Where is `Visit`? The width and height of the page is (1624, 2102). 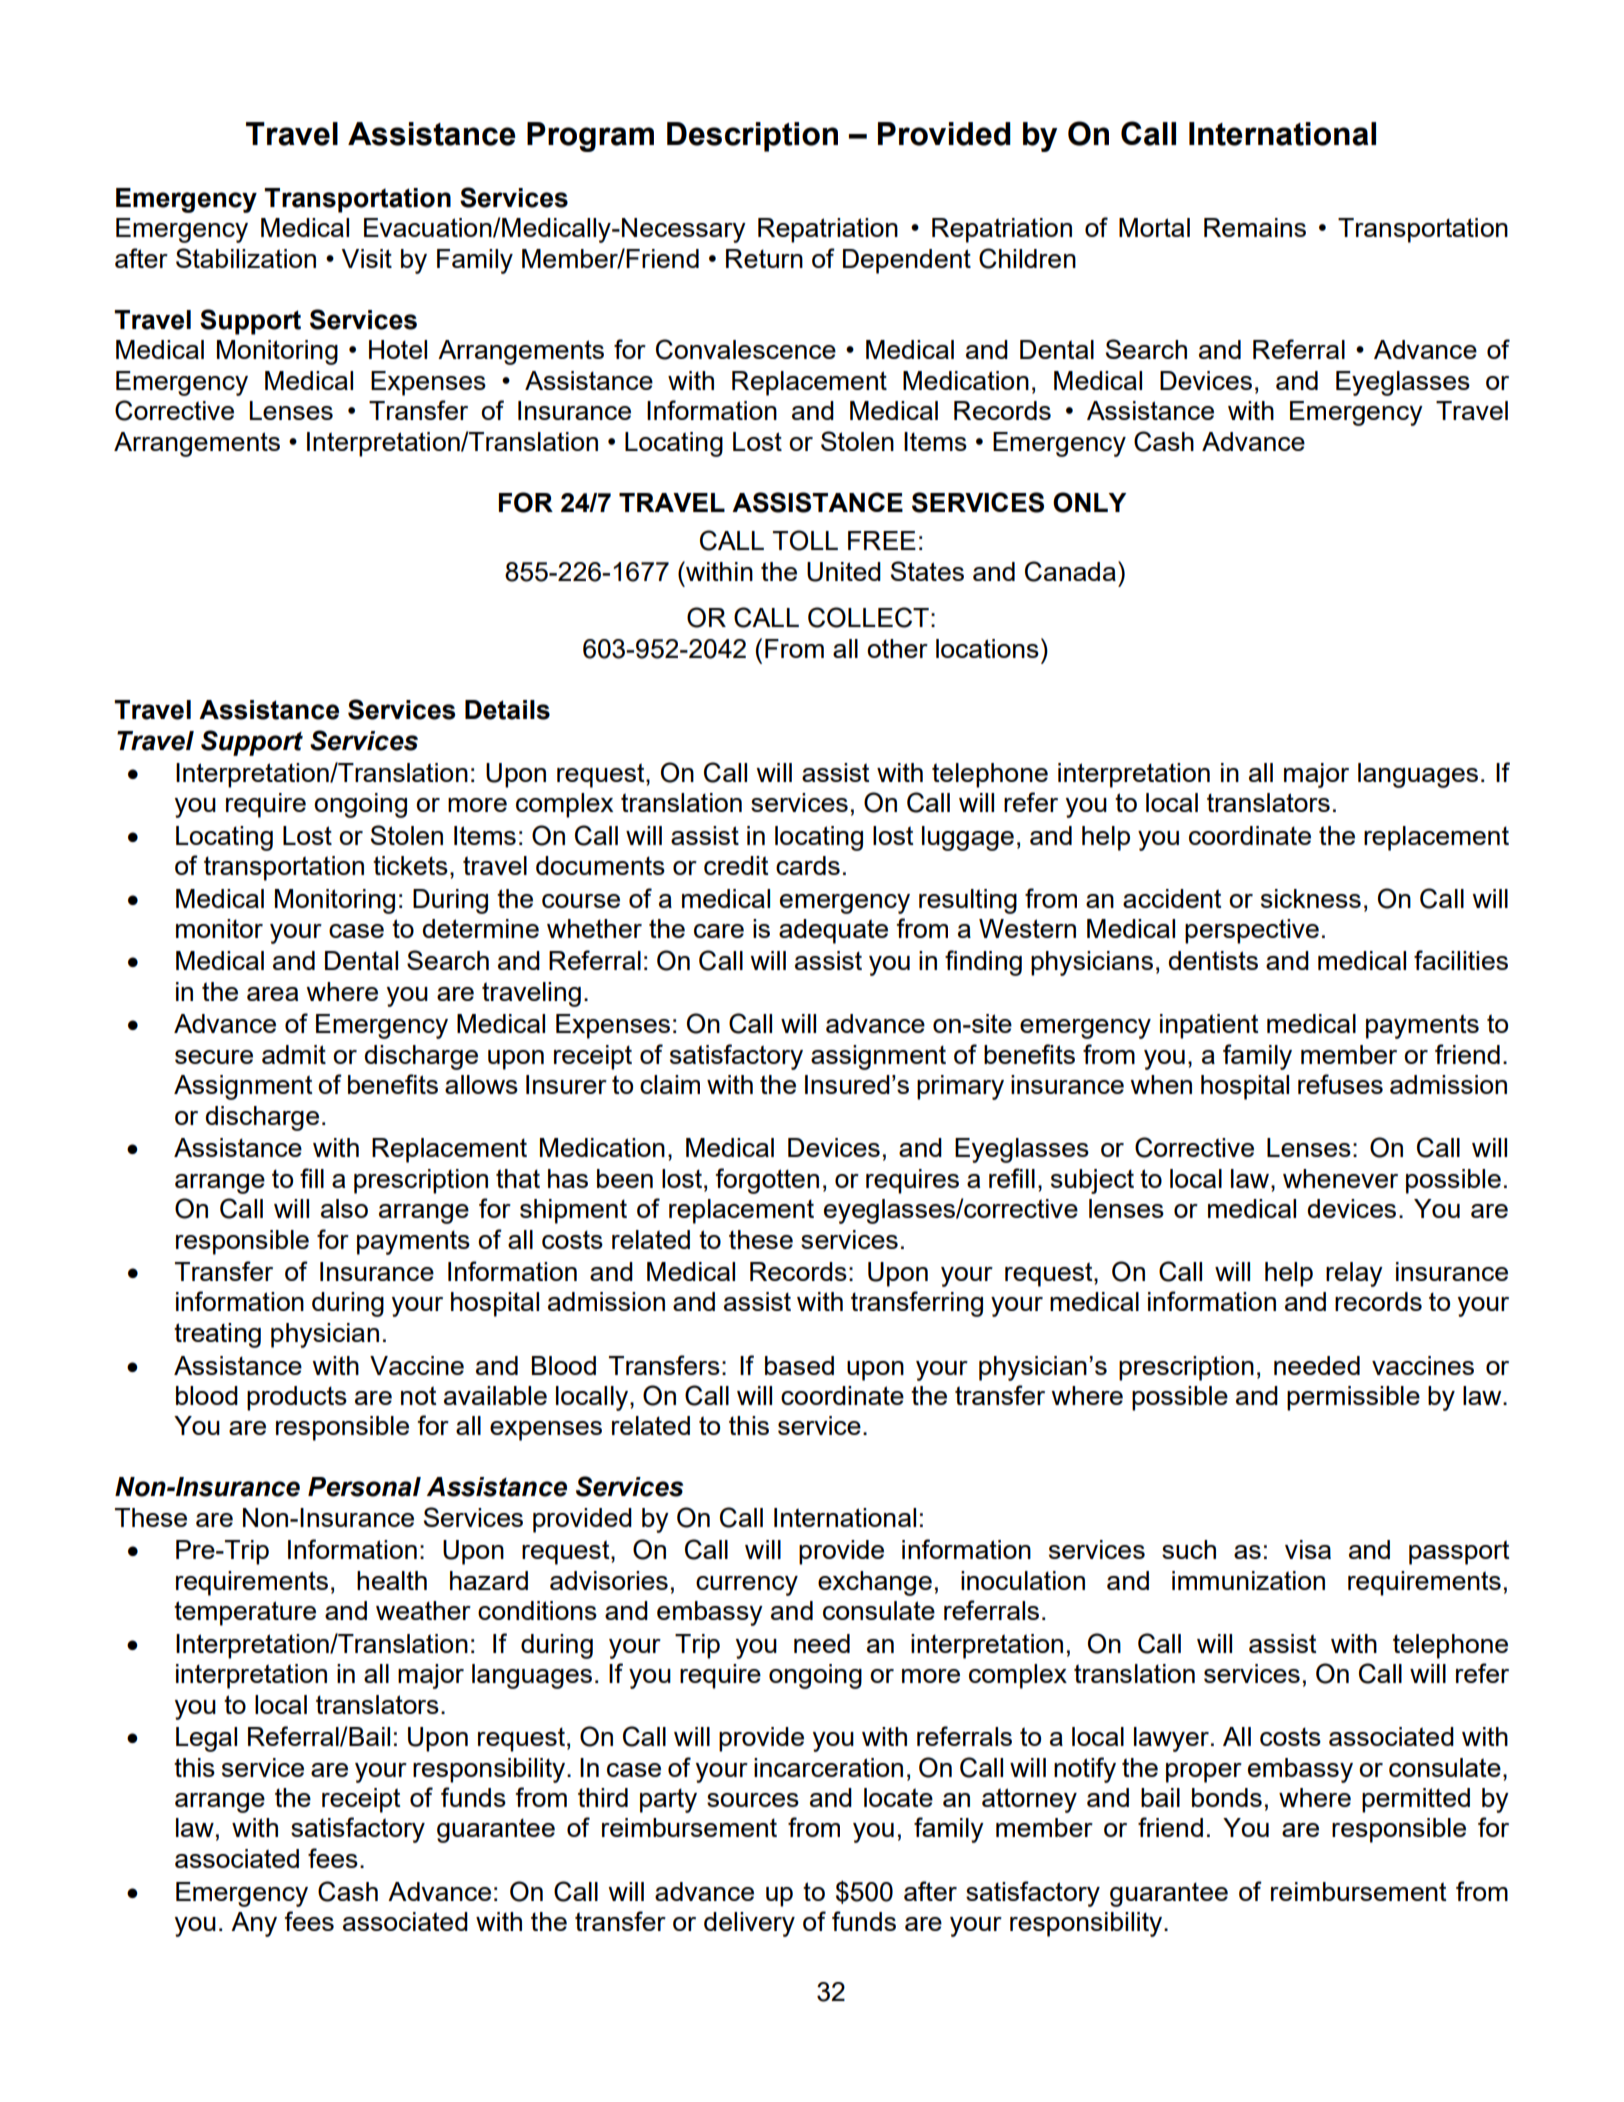 Visit is located at coordinates (367, 258).
